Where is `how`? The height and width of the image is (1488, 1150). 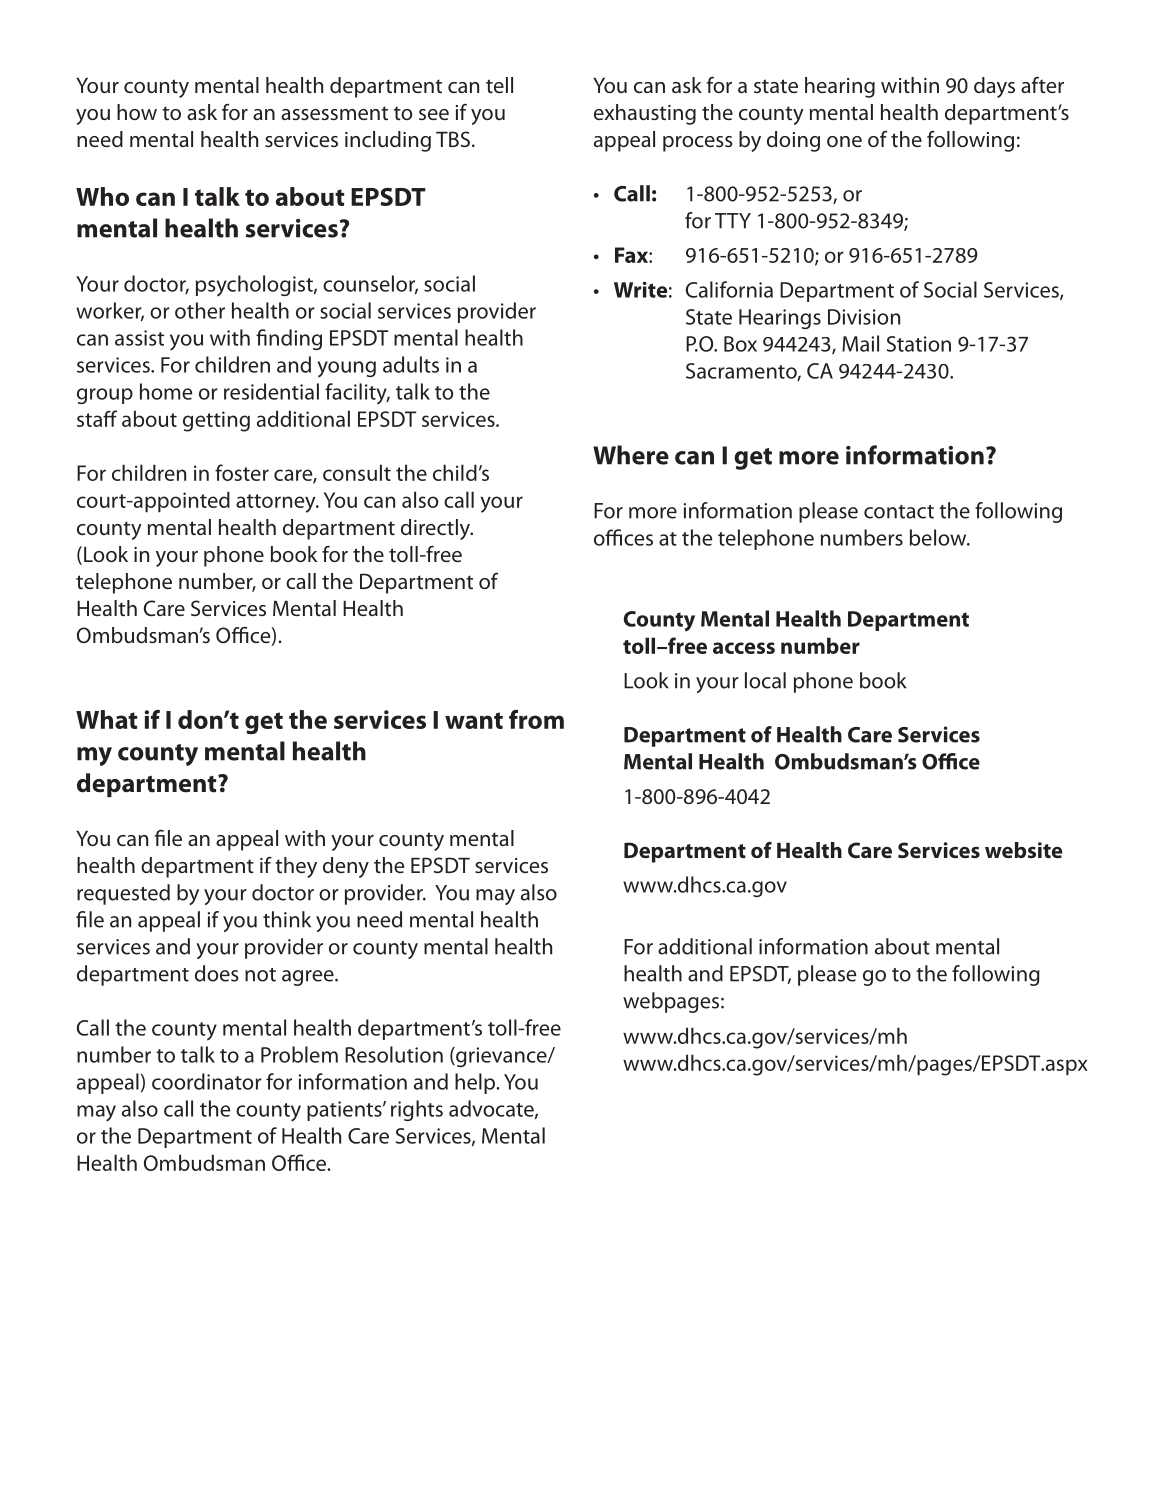 how is located at coordinates (137, 112).
